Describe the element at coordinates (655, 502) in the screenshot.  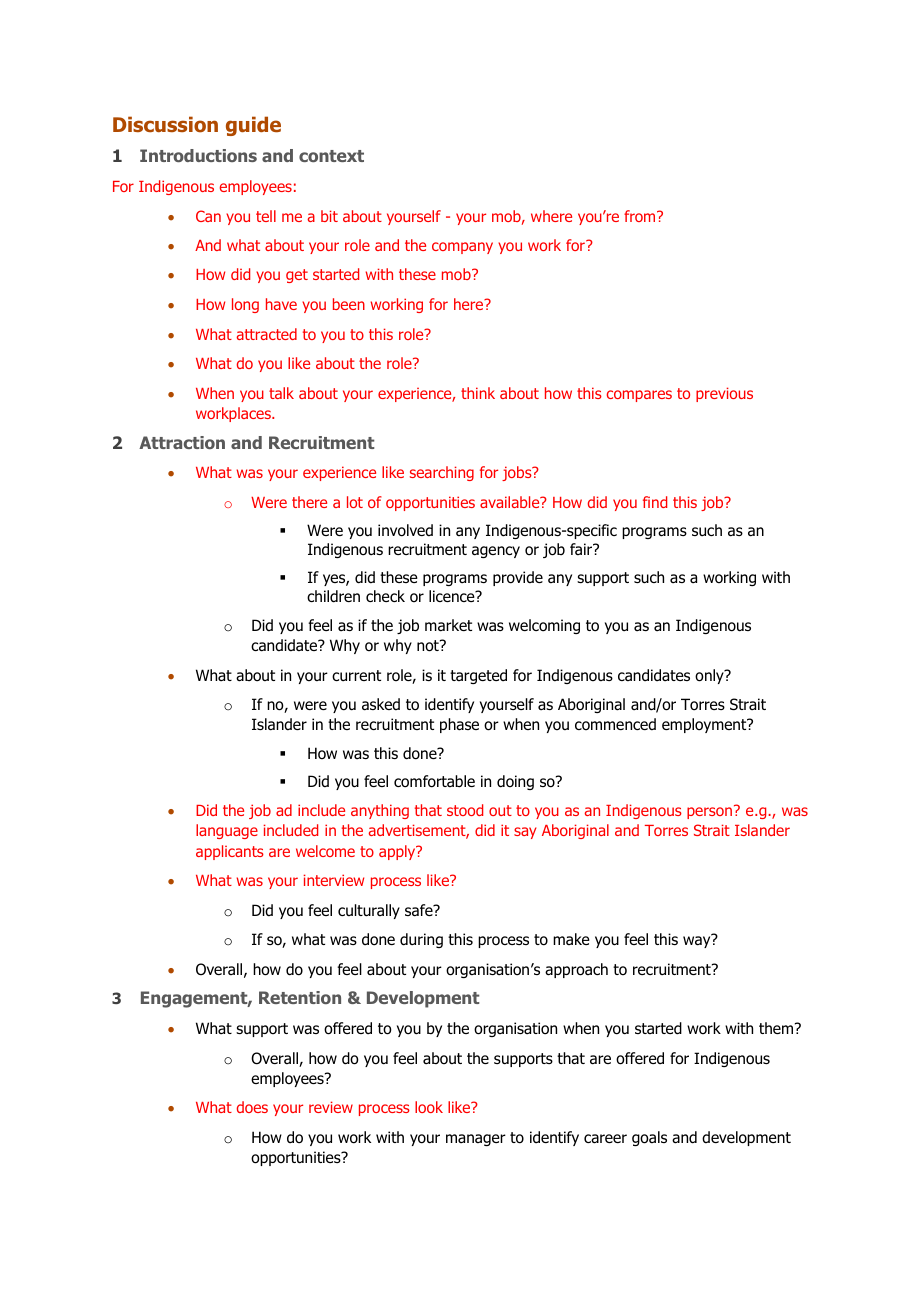
I see `find` at that location.
